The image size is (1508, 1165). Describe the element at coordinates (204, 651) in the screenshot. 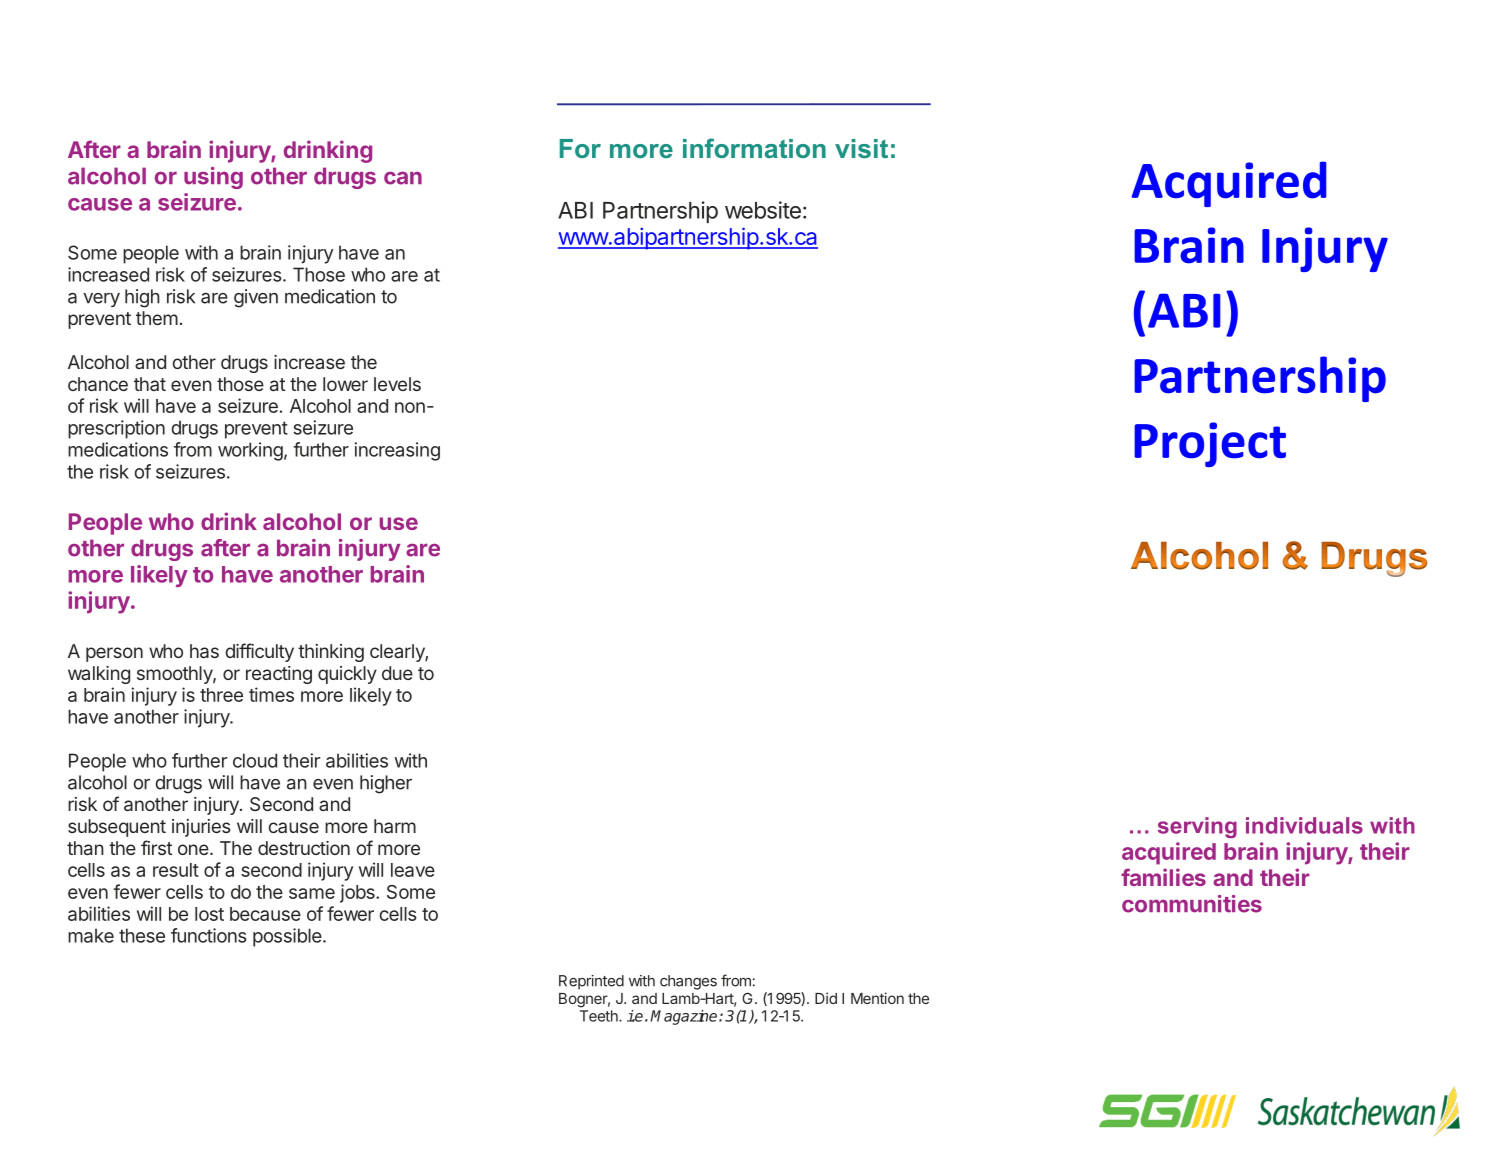

I see `has` at that location.
